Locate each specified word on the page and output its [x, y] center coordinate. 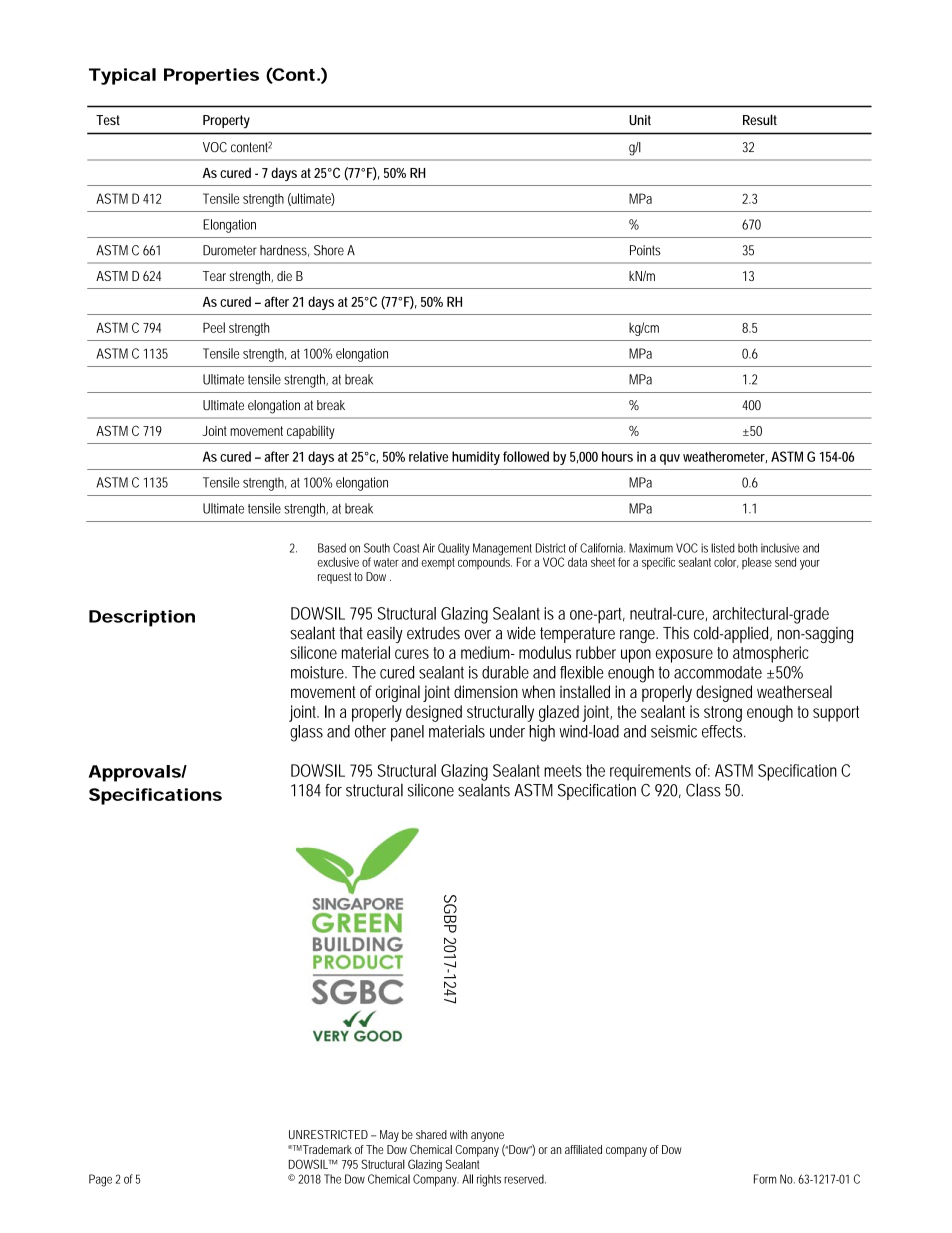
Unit [640, 120]
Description [142, 618]
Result [760, 119]
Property [226, 122]
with [459, 1134]
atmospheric [770, 654]
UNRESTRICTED [330, 1134]
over [478, 635]
